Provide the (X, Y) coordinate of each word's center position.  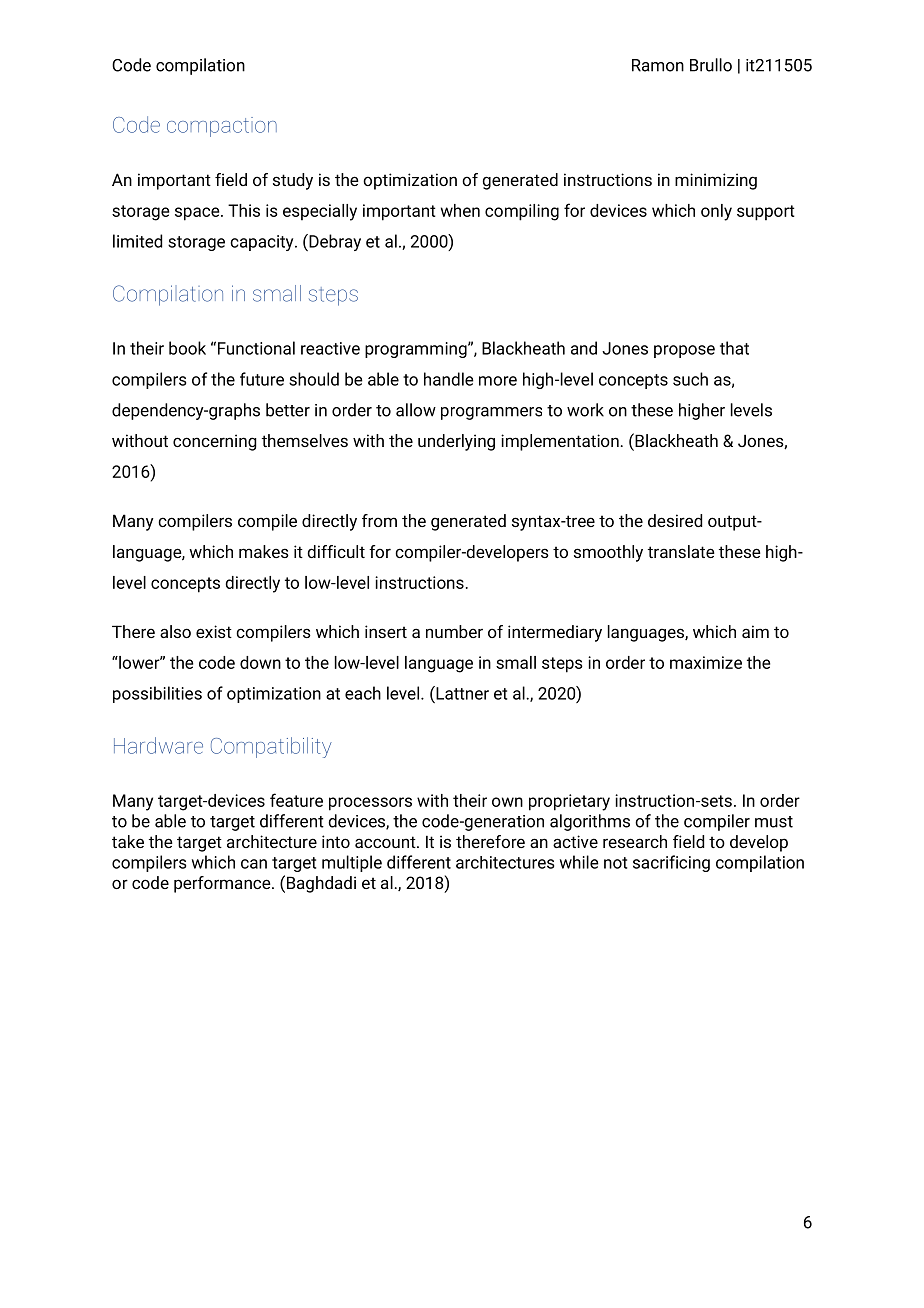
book (187, 348)
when (460, 210)
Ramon (658, 65)
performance (223, 884)
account (386, 842)
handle (449, 379)
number (454, 631)
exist (214, 631)
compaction (222, 127)
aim (755, 631)
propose (684, 351)
